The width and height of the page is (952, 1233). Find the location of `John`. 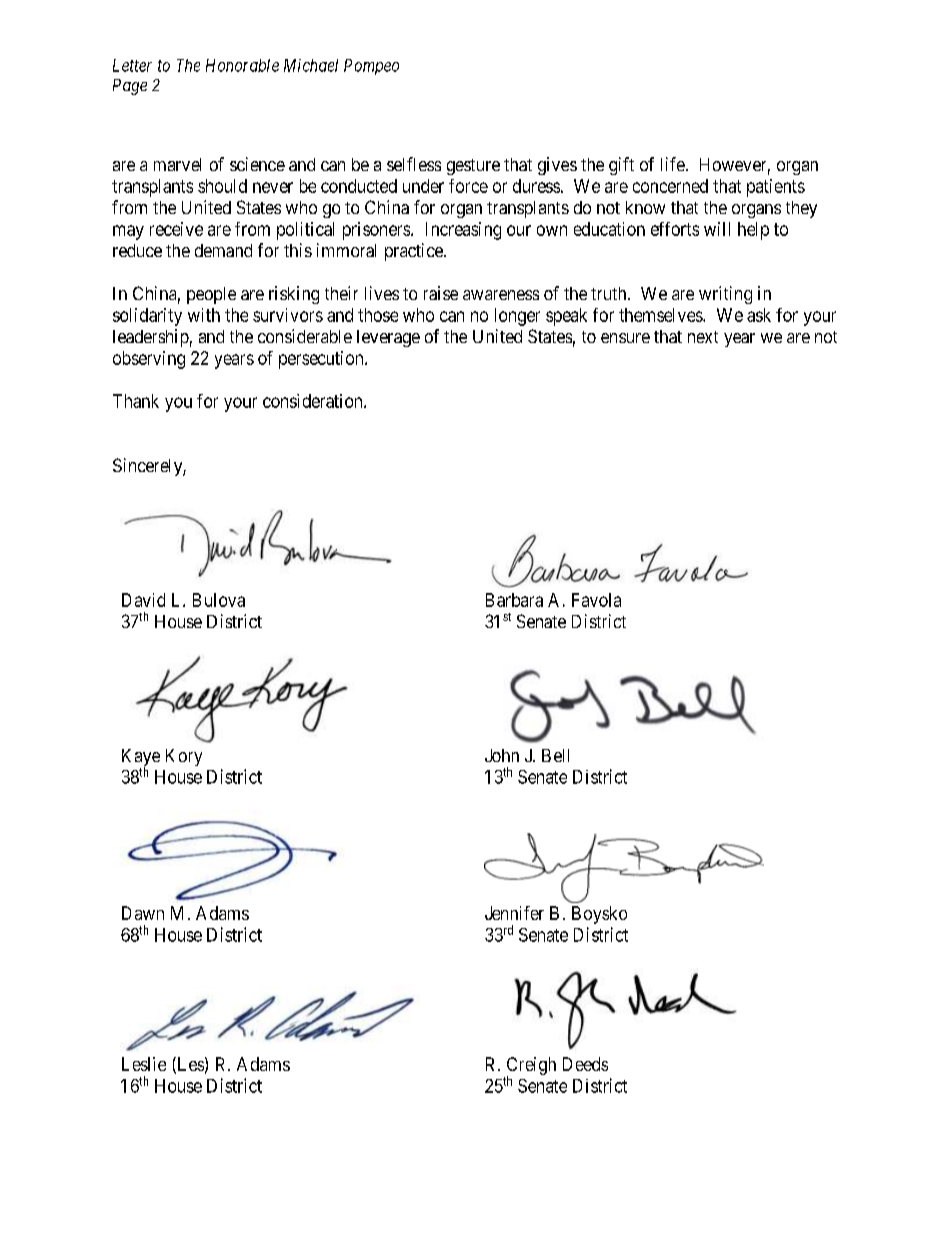

John is located at coordinates (502, 755).
